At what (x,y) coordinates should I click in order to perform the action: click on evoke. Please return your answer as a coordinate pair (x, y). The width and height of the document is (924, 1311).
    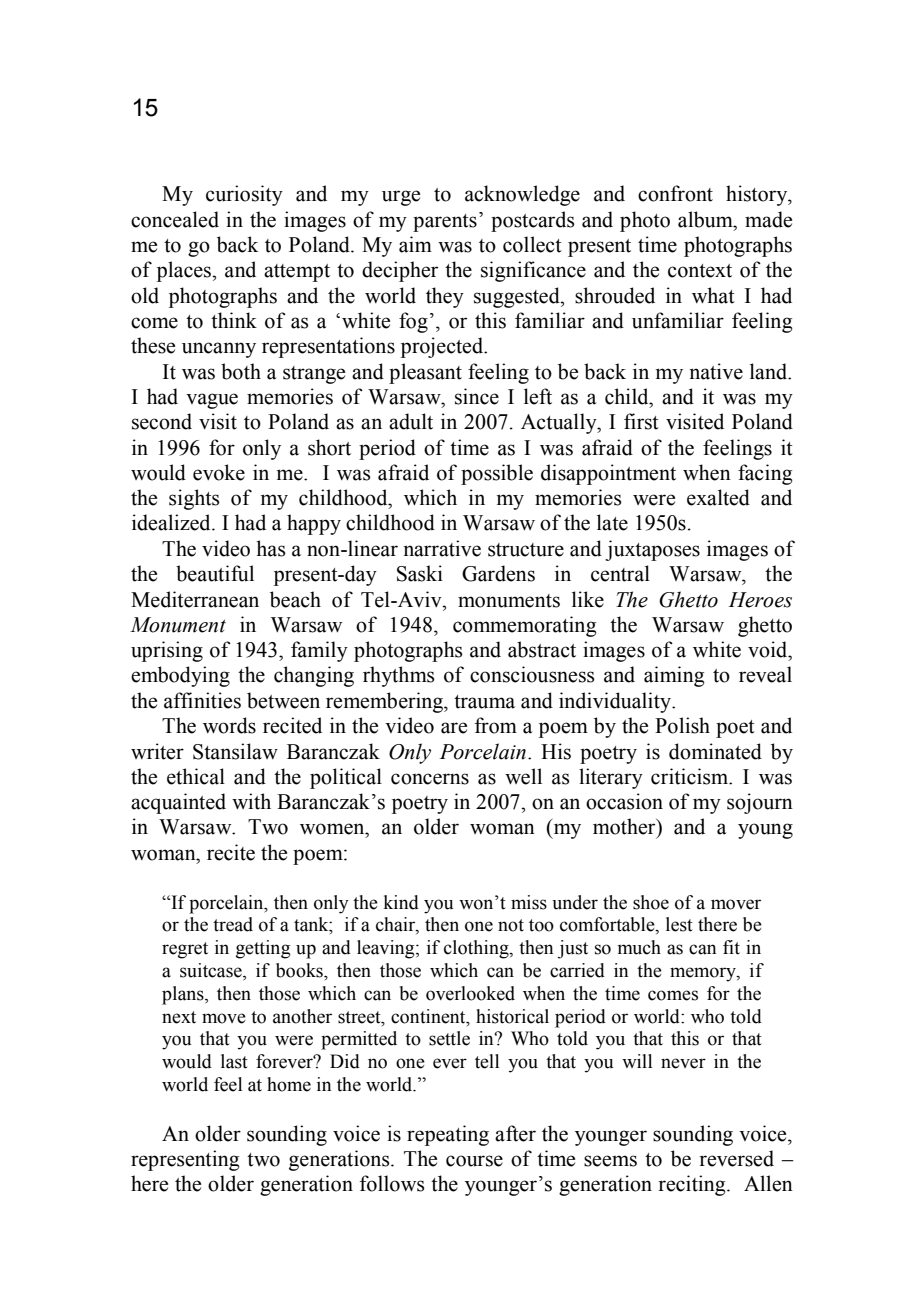
    Looking at the image, I should click on (219, 472).
